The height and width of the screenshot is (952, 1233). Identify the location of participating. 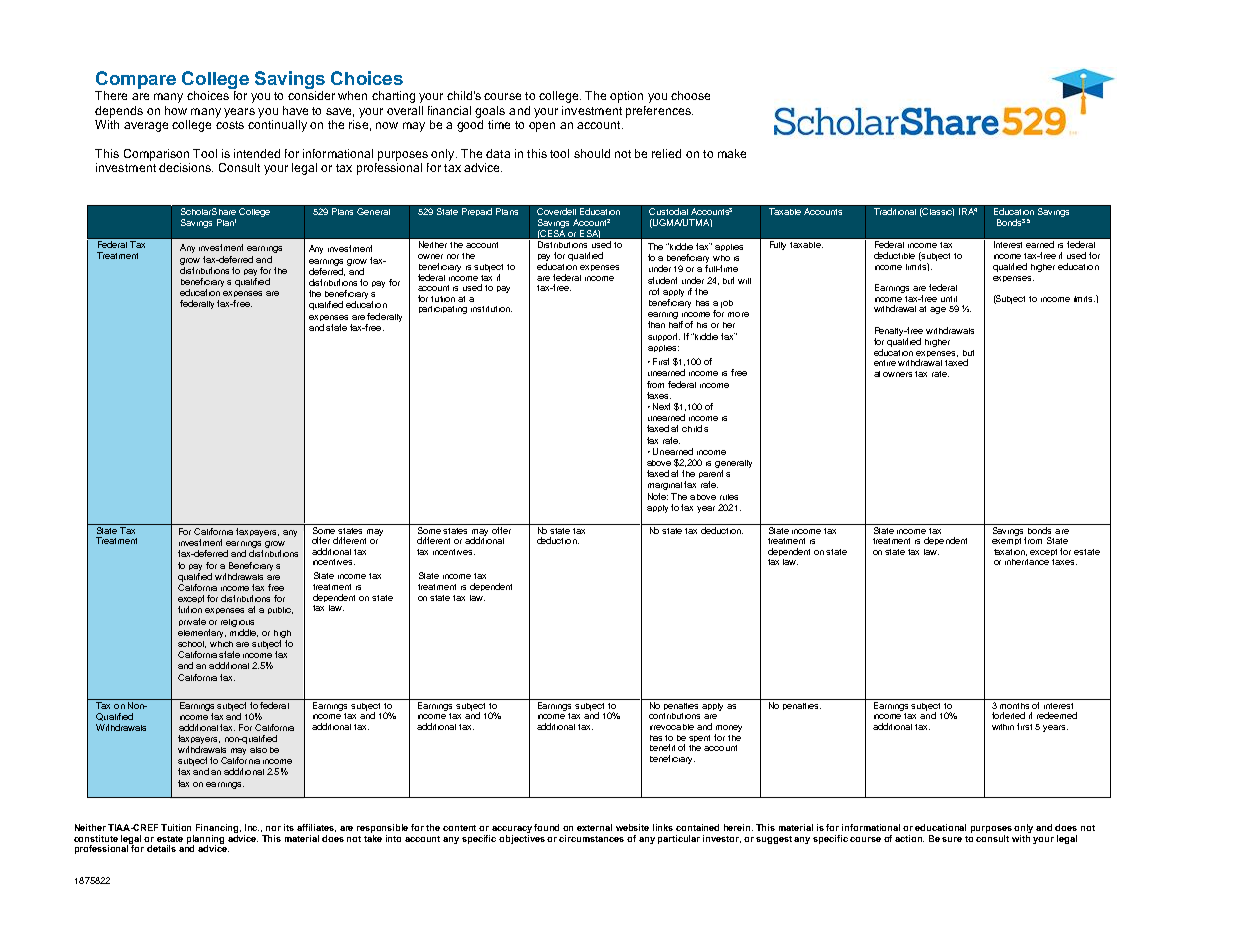
(443, 310).
